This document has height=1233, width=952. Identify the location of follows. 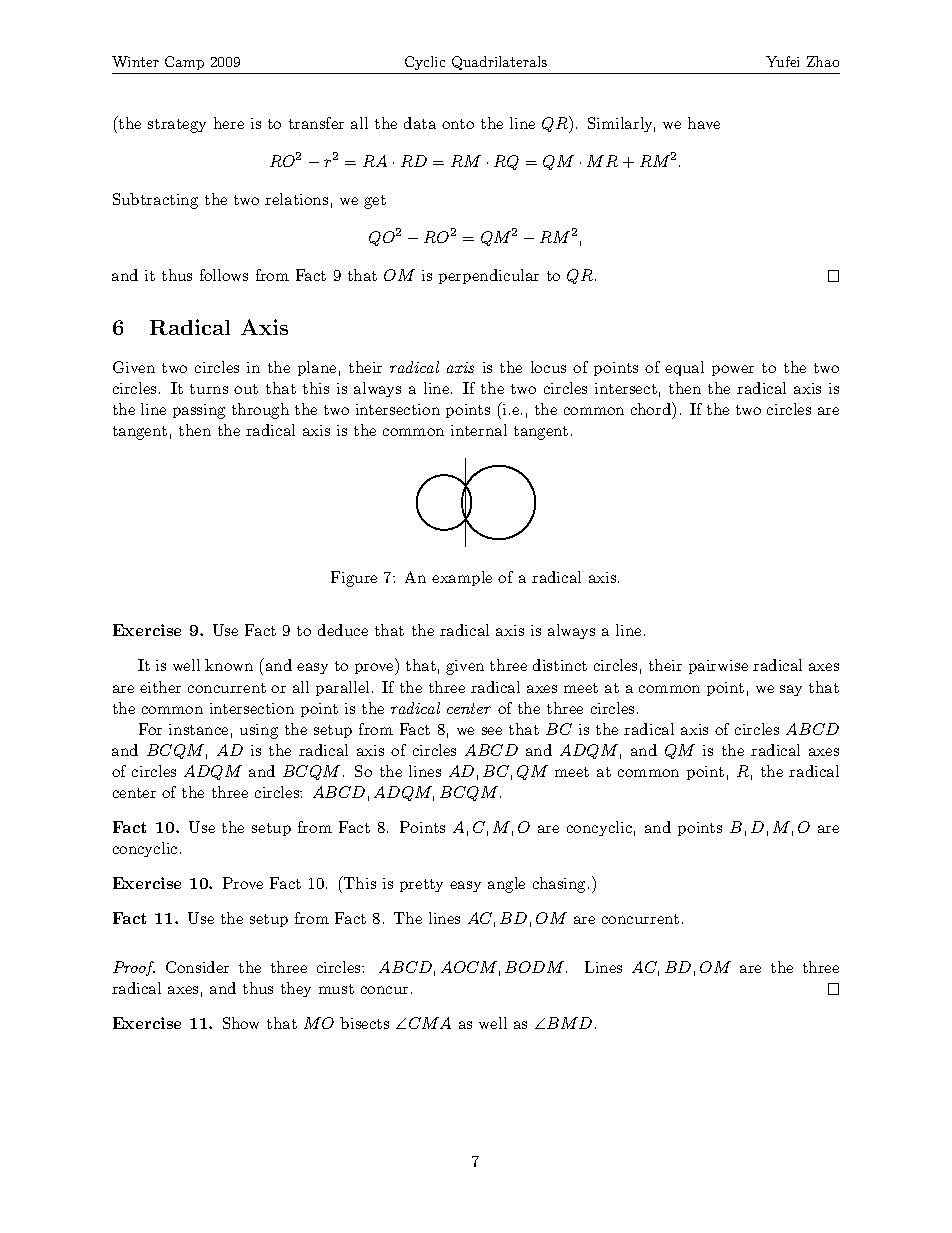
(224, 275).
